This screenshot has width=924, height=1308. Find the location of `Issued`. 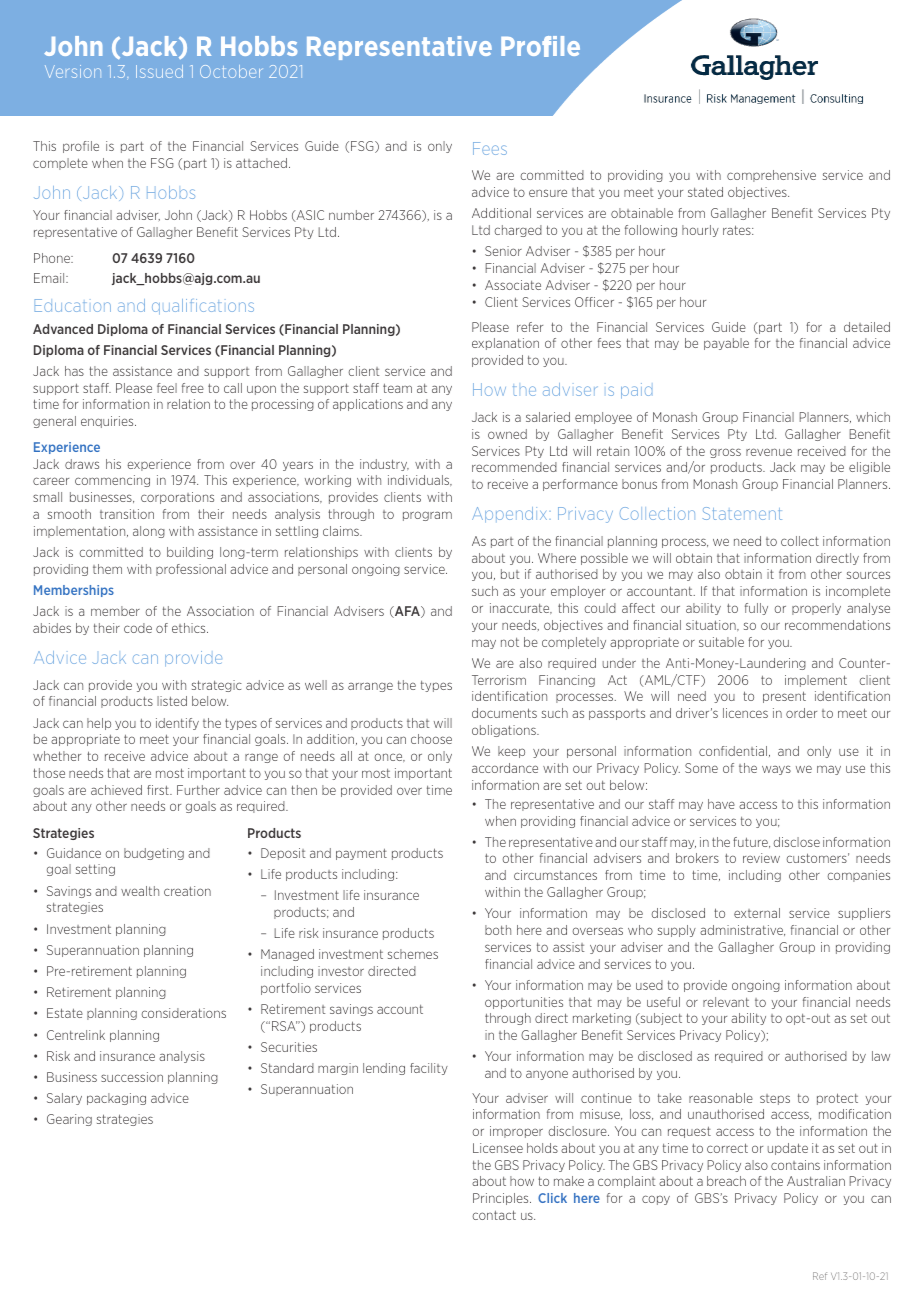

Issued is located at coordinates (159, 71).
